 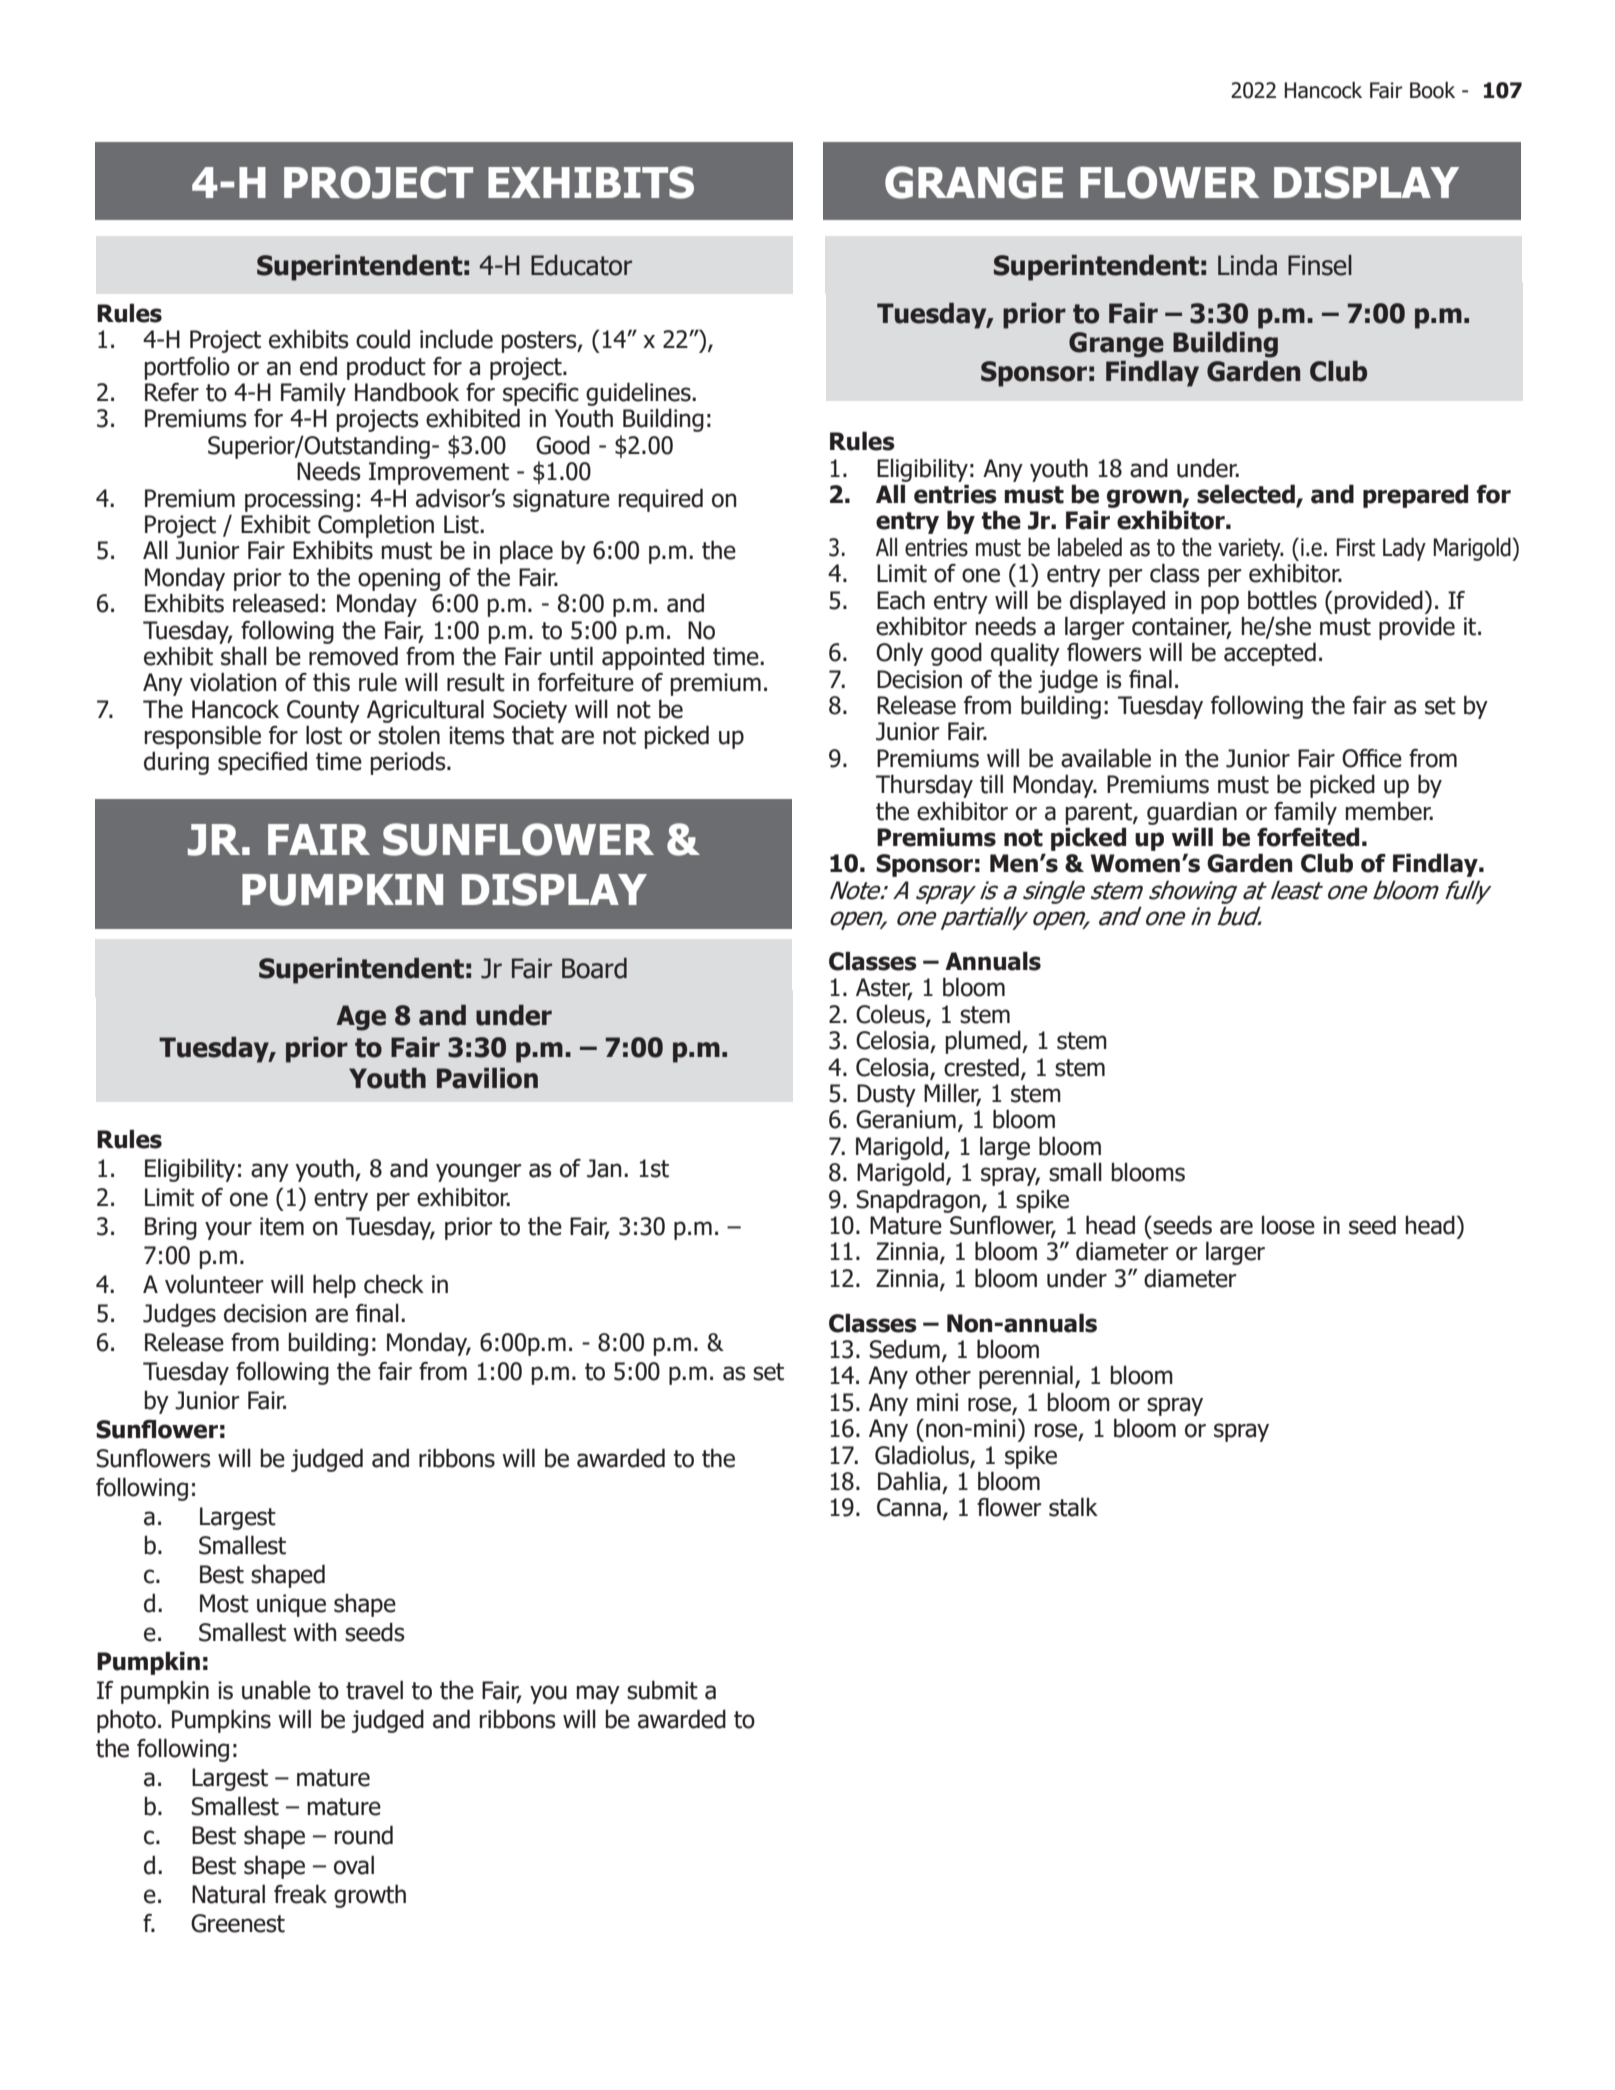 What do you see at coordinates (639, 394) in the page?
I see `guidelines` at bounding box center [639, 394].
